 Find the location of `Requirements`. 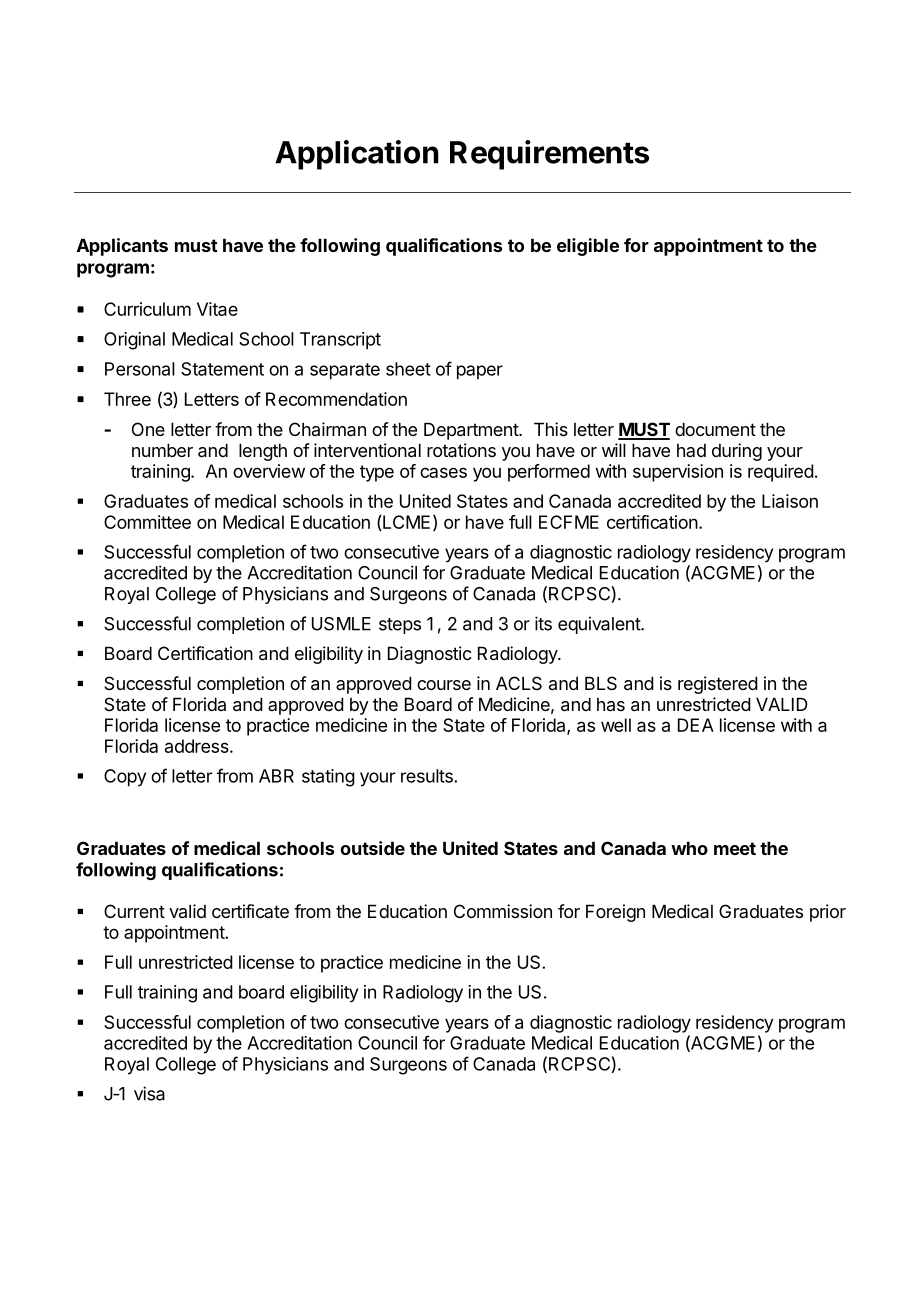

Requirements is located at coordinates (549, 155).
